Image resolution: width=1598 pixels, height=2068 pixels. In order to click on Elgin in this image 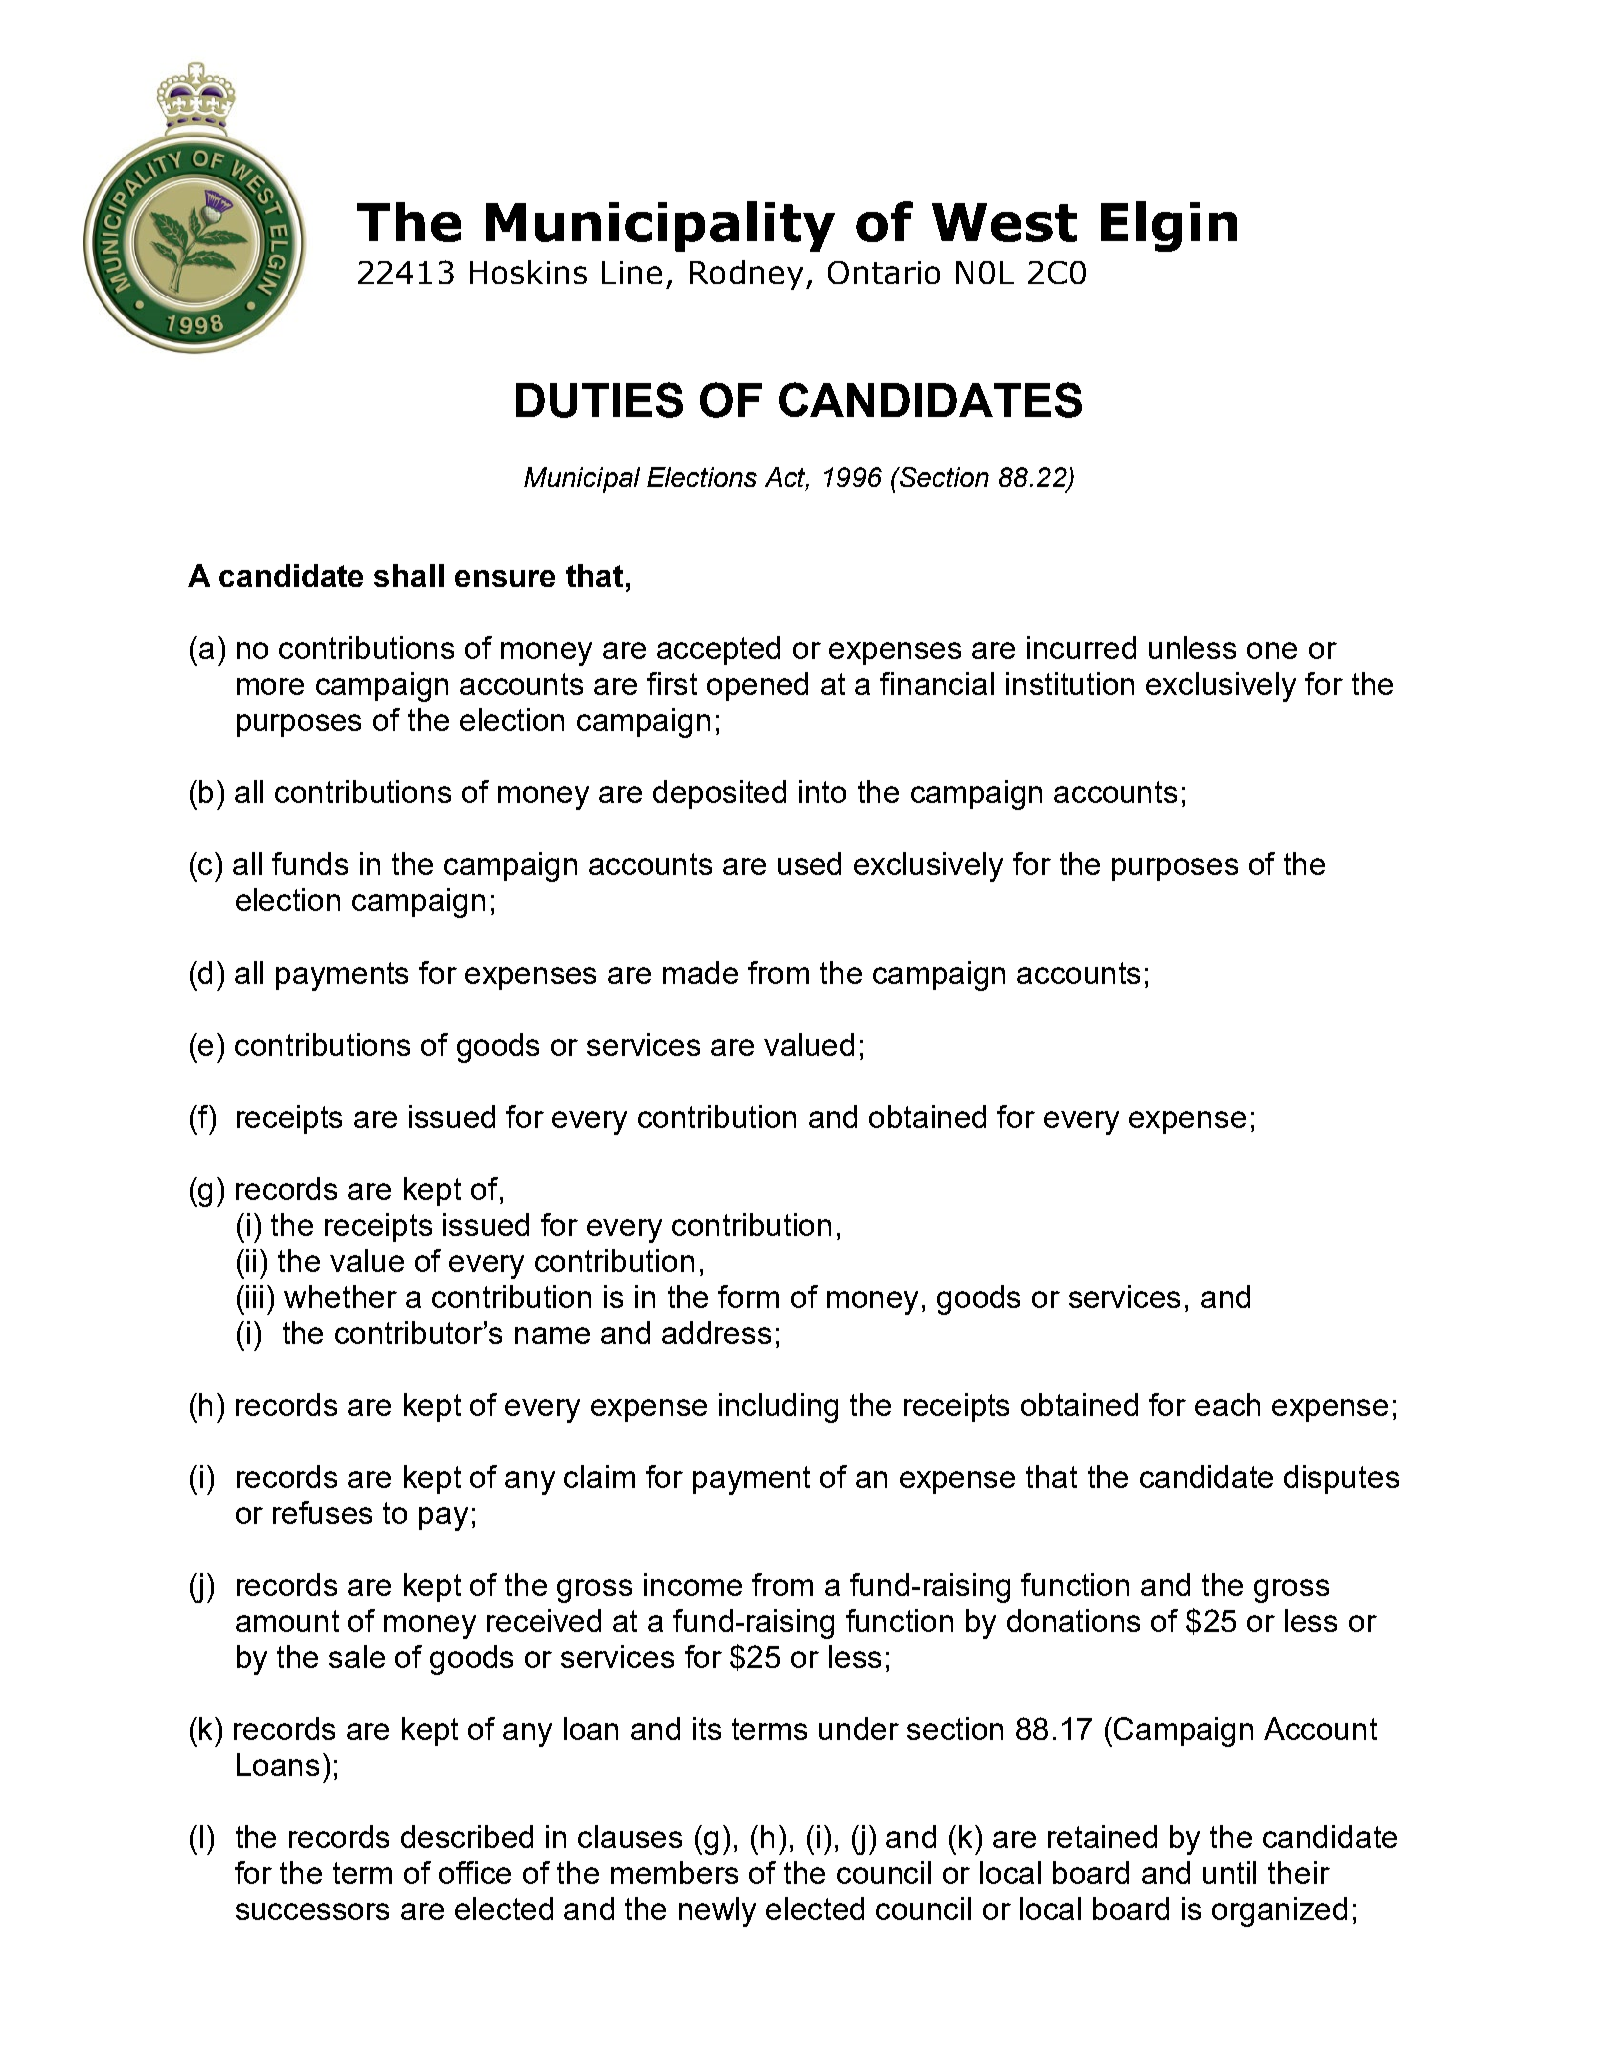, I will do `click(1169, 226)`.
